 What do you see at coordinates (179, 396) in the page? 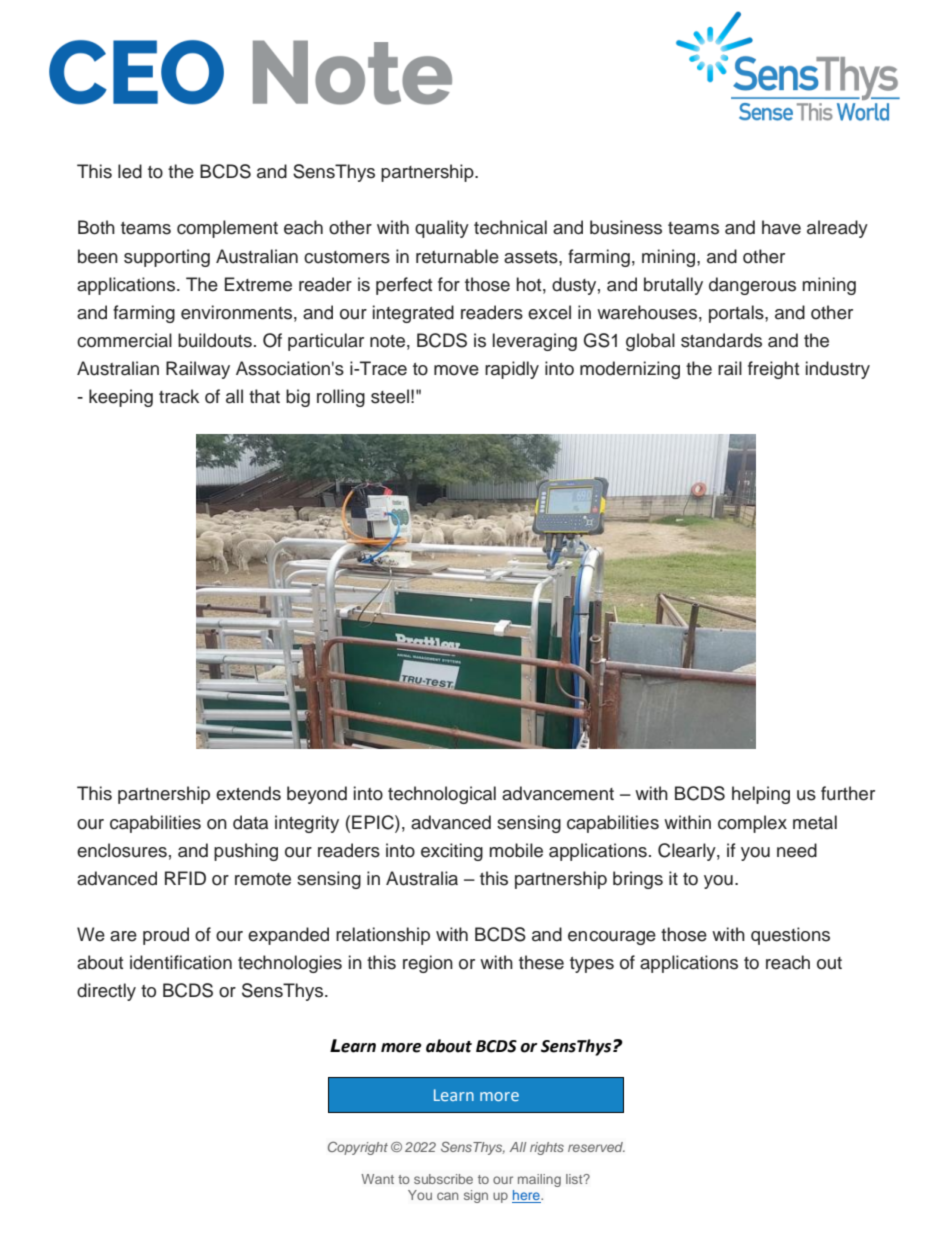
I see `track` at bounding box center [179, 396].
